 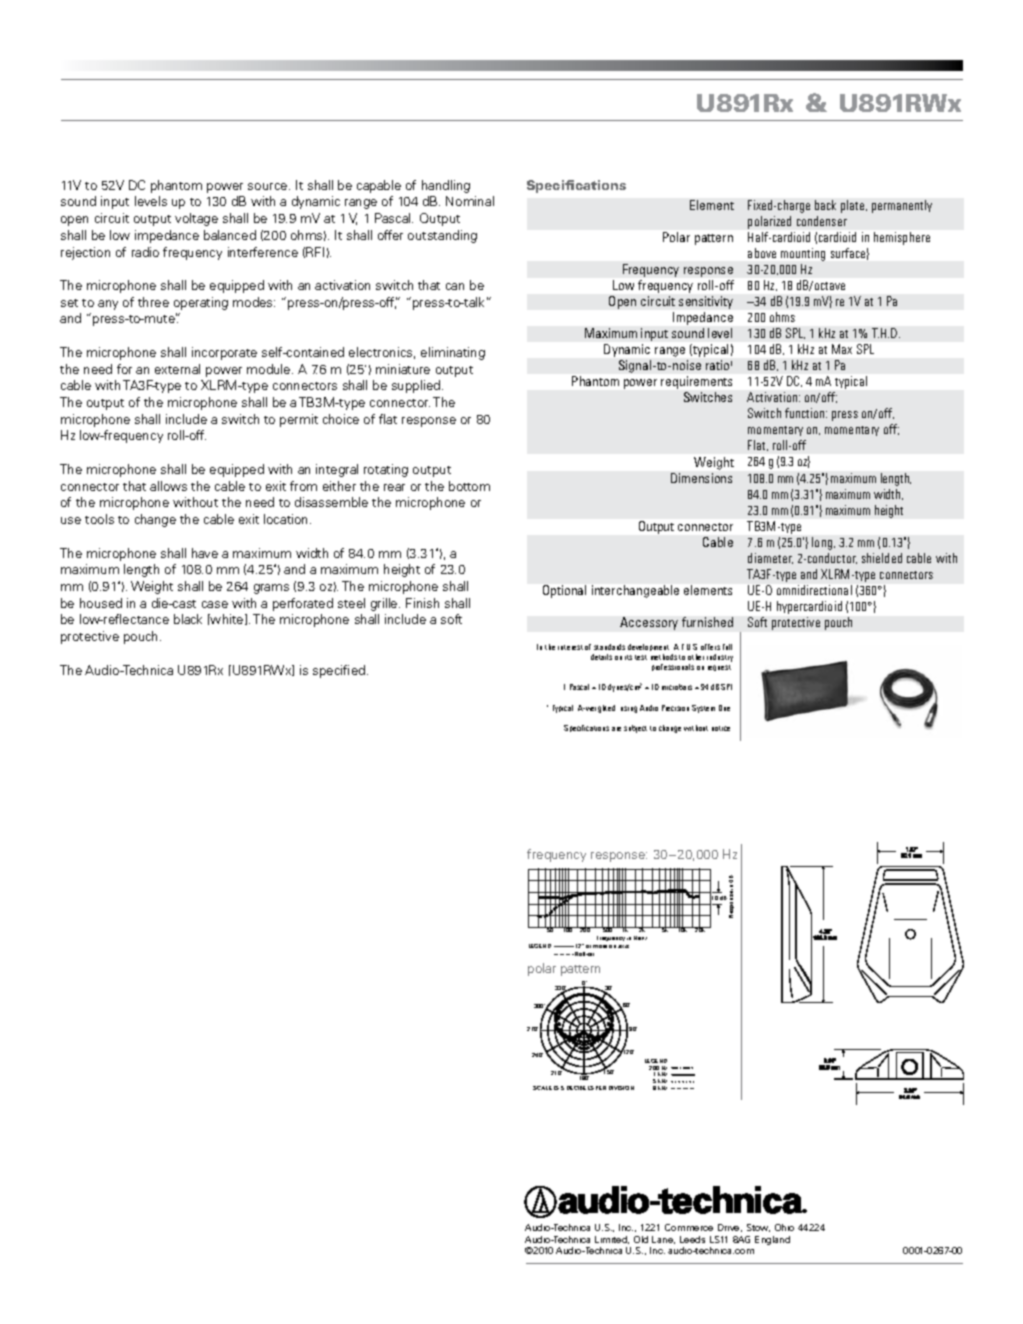 What do you see at coordinates (542, 1088) in the document?
I see `SCALE` at bounding box center [542, 1088].
